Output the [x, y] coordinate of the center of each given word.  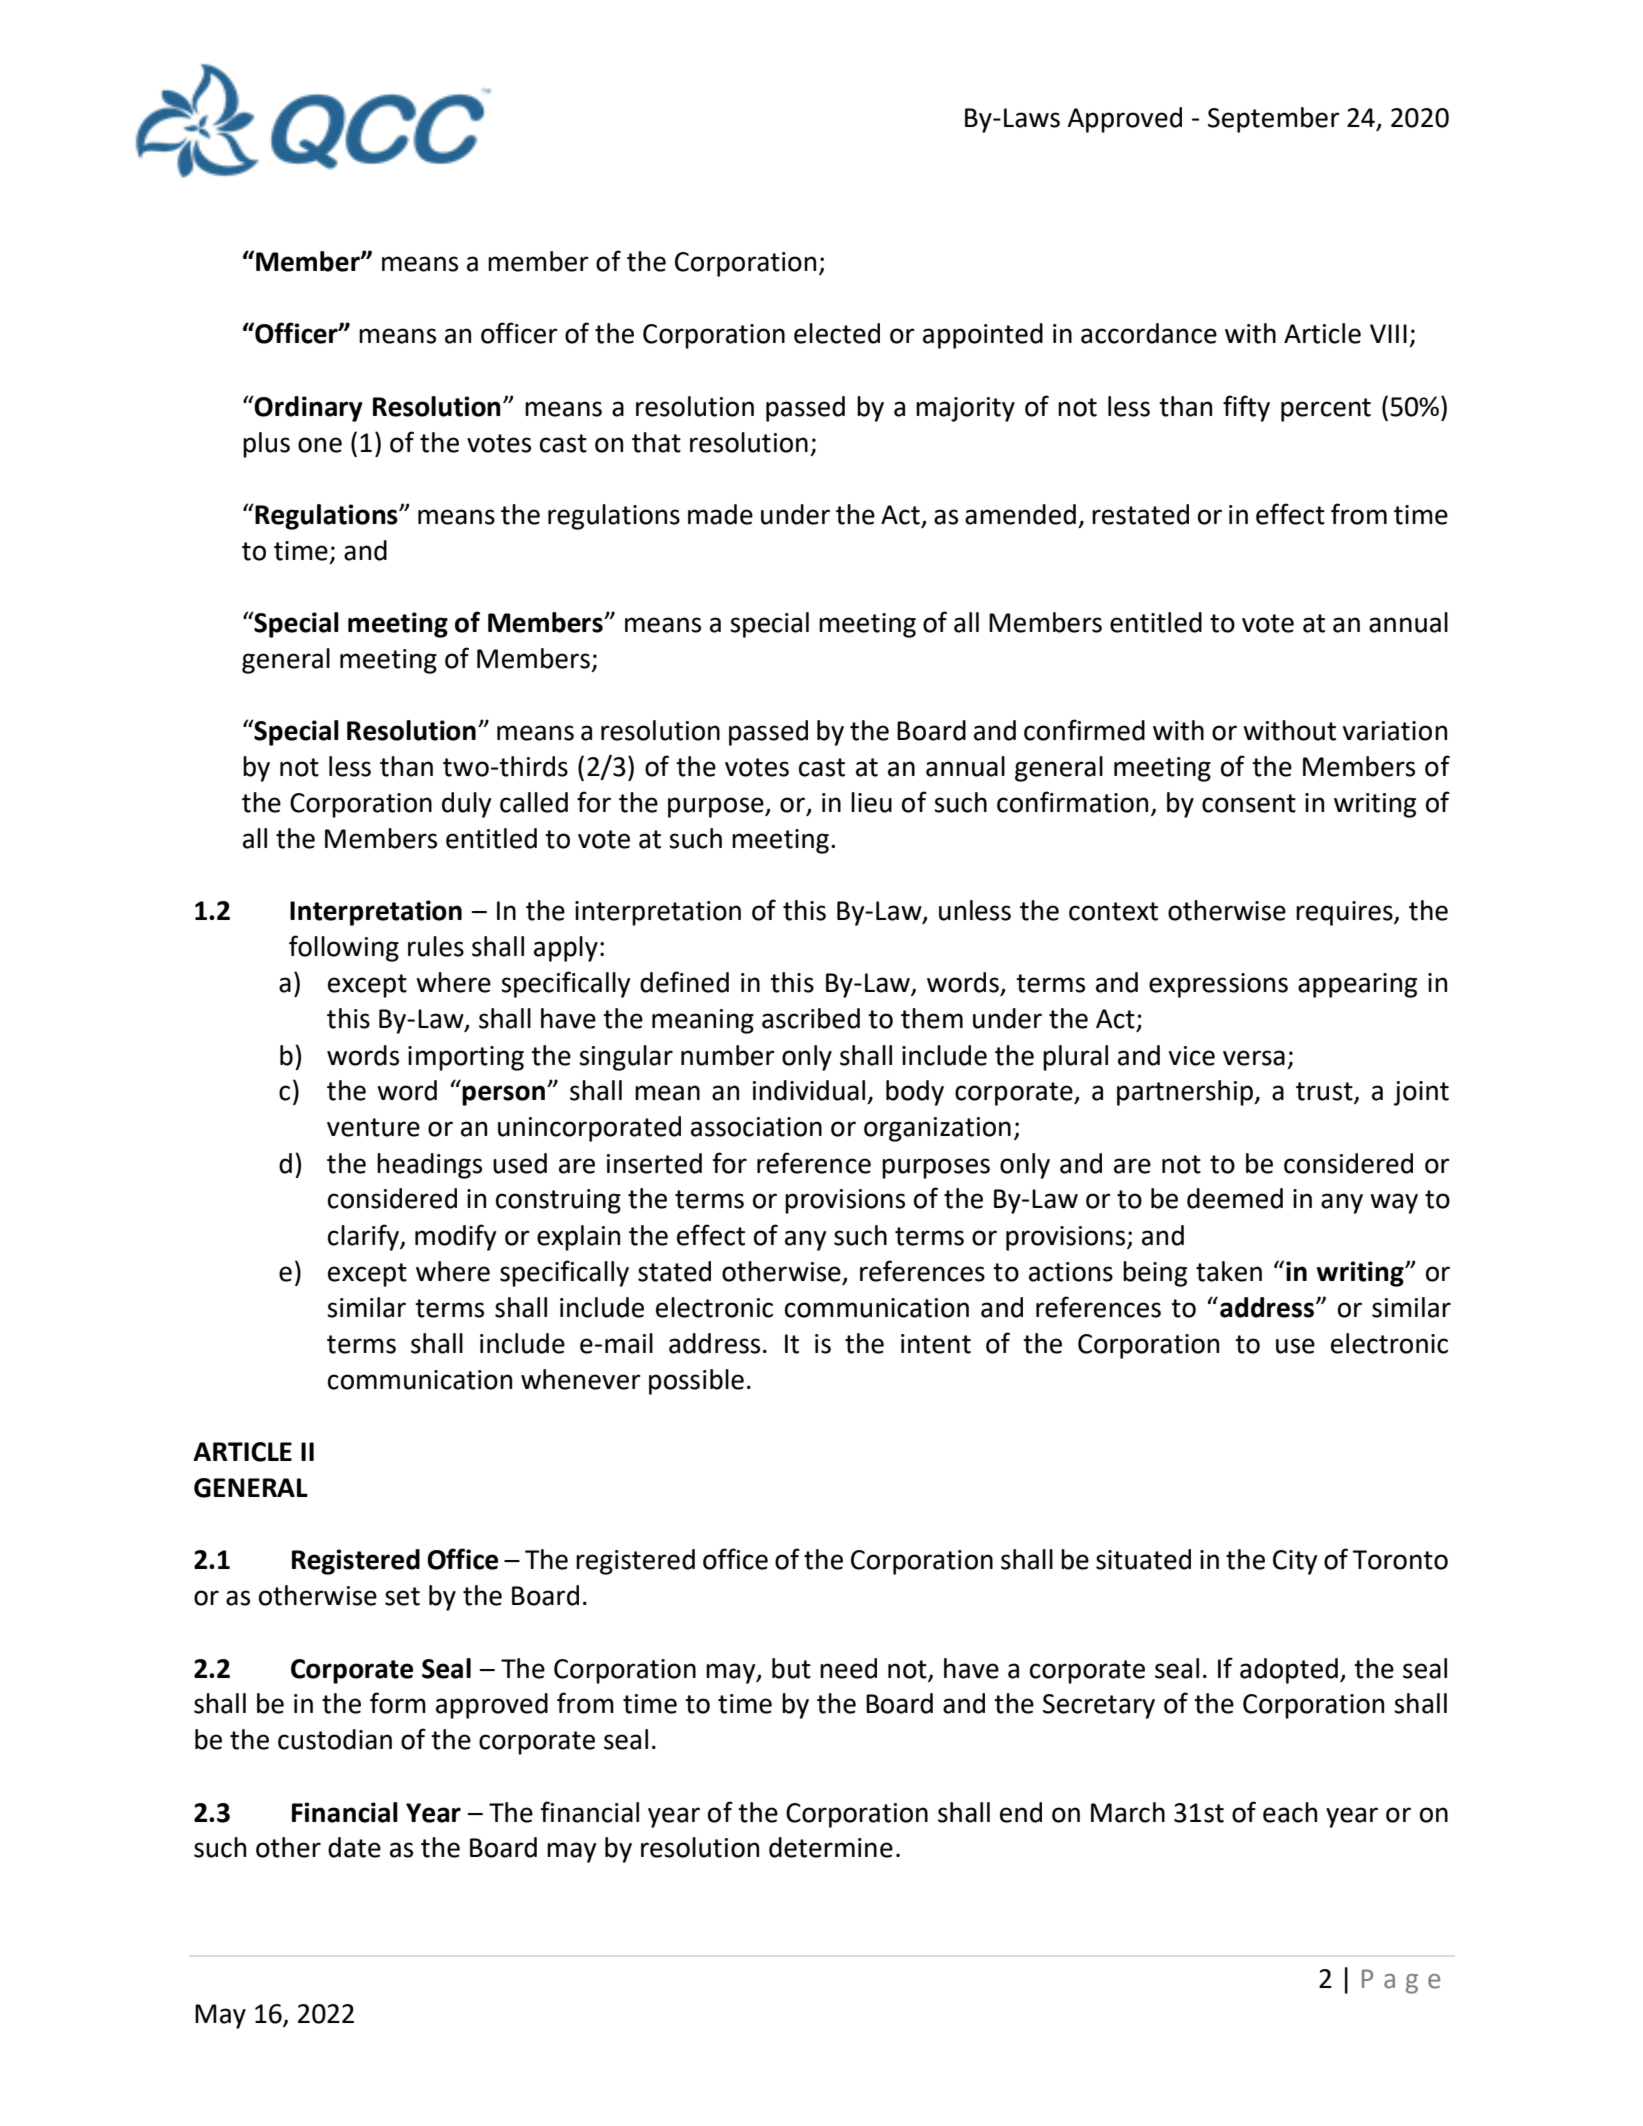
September [1274, 120]
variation [1395, 731]
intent [936, 1344]
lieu [871, 802]
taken [1229, 1271]
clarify [364, 1237]
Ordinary [308, 409]
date [354, 1847]
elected [837, 333]
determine [831, 1847]
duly [466, 805]
